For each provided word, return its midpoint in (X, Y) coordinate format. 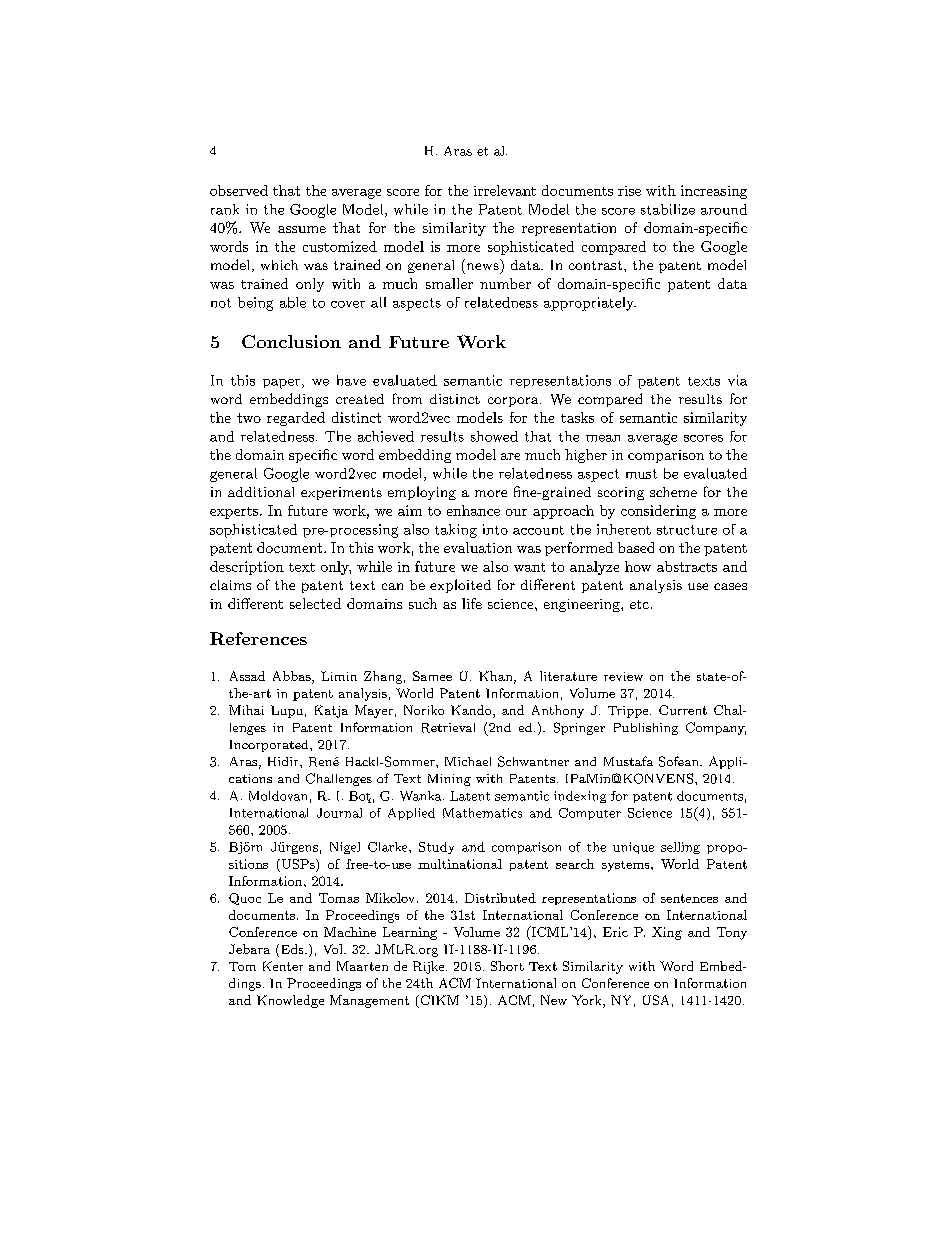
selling (680, 848)
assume (302, 229)
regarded (296, 419)
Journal (339, 813)
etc (639, 604)
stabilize (668, 209)
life (472, 603)
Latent (470, 796)
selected (315, 603)
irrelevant (505, 190)
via (737, 380)
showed (494, 436)
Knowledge (290, 1001)
